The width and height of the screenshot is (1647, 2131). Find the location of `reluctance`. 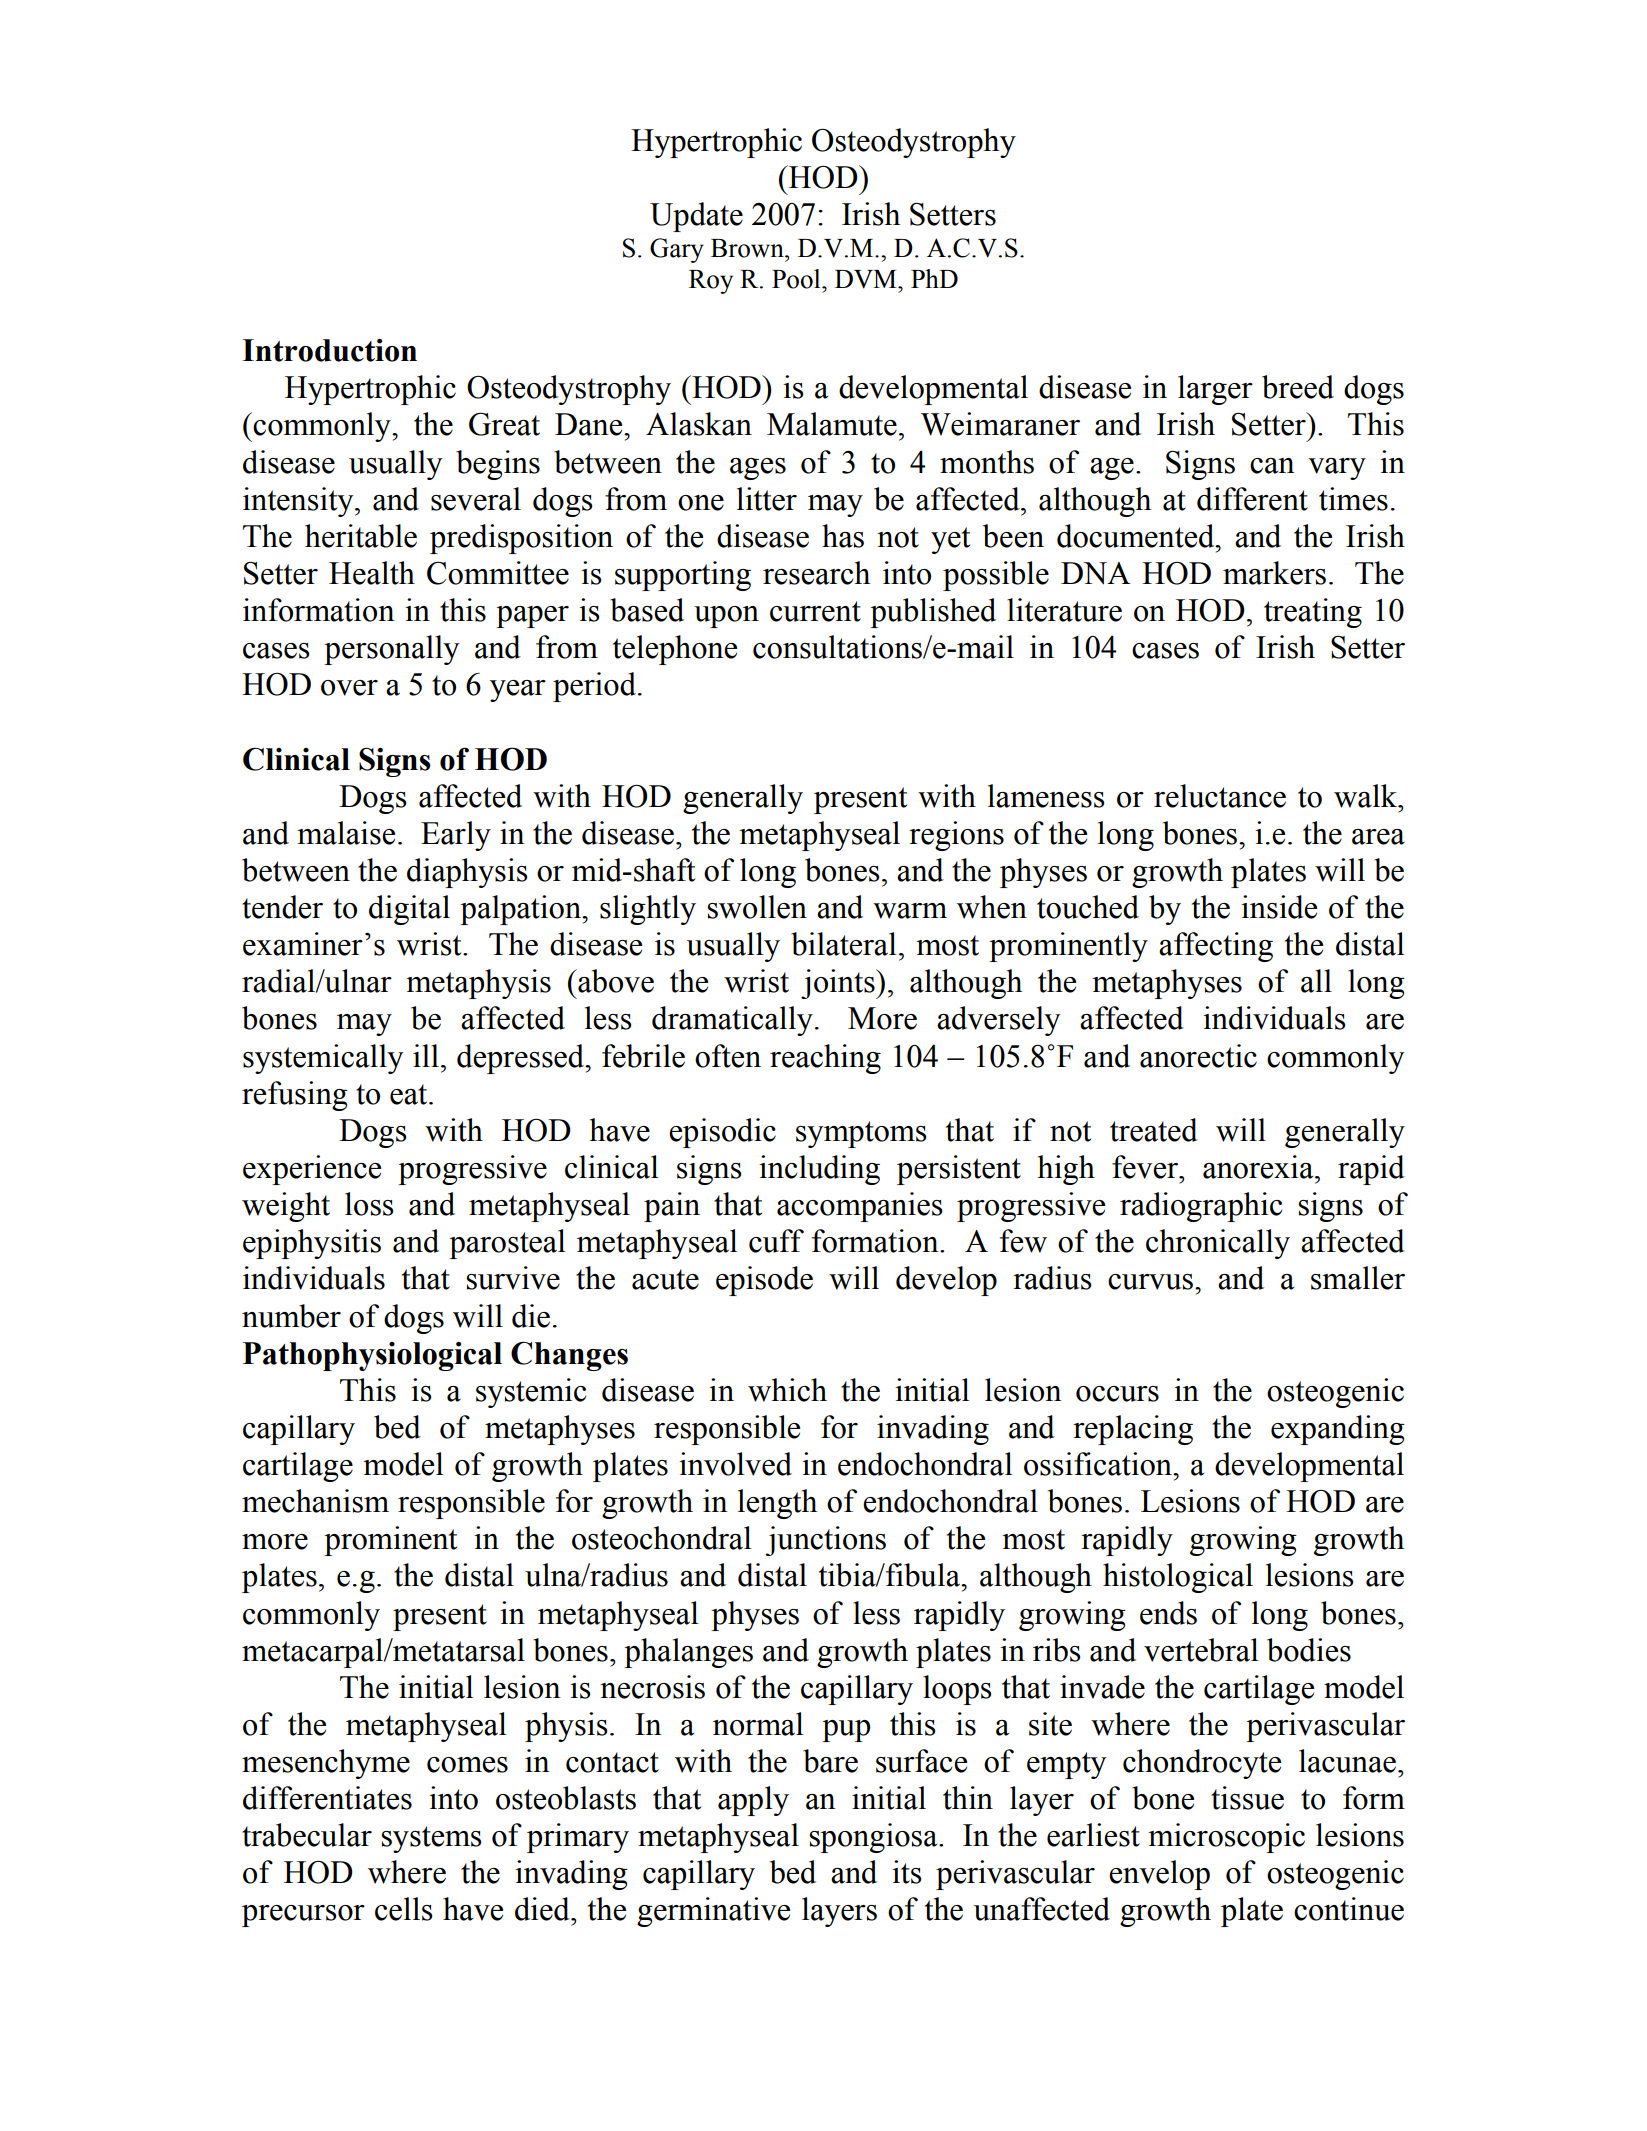

reluctance is located at coordinates (1220, 796).
